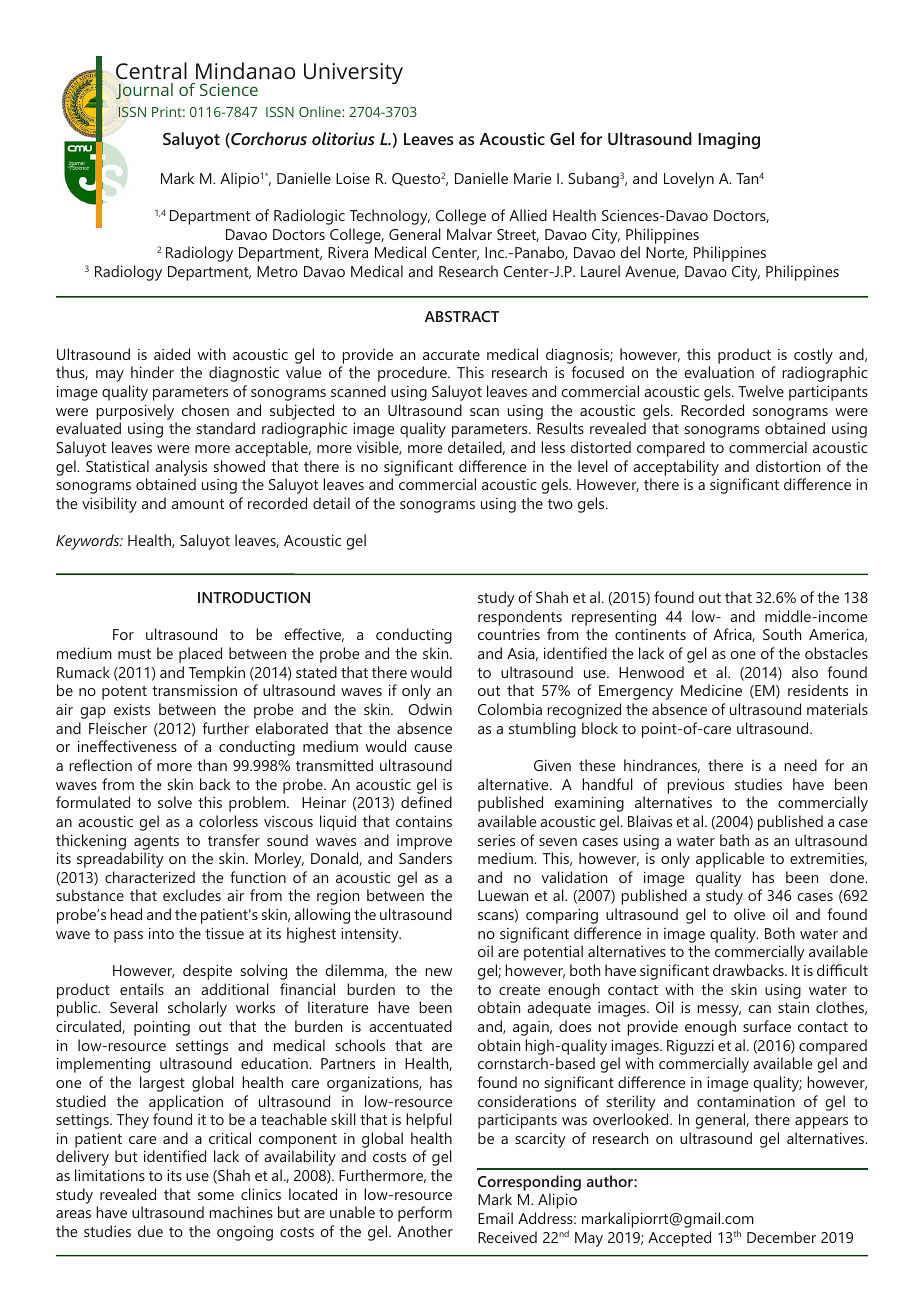 The width and height of the document is (924, 1308). What do you see at coordinates (782, 634) in the document?
I see `South` at bounding box center [782, 634].
